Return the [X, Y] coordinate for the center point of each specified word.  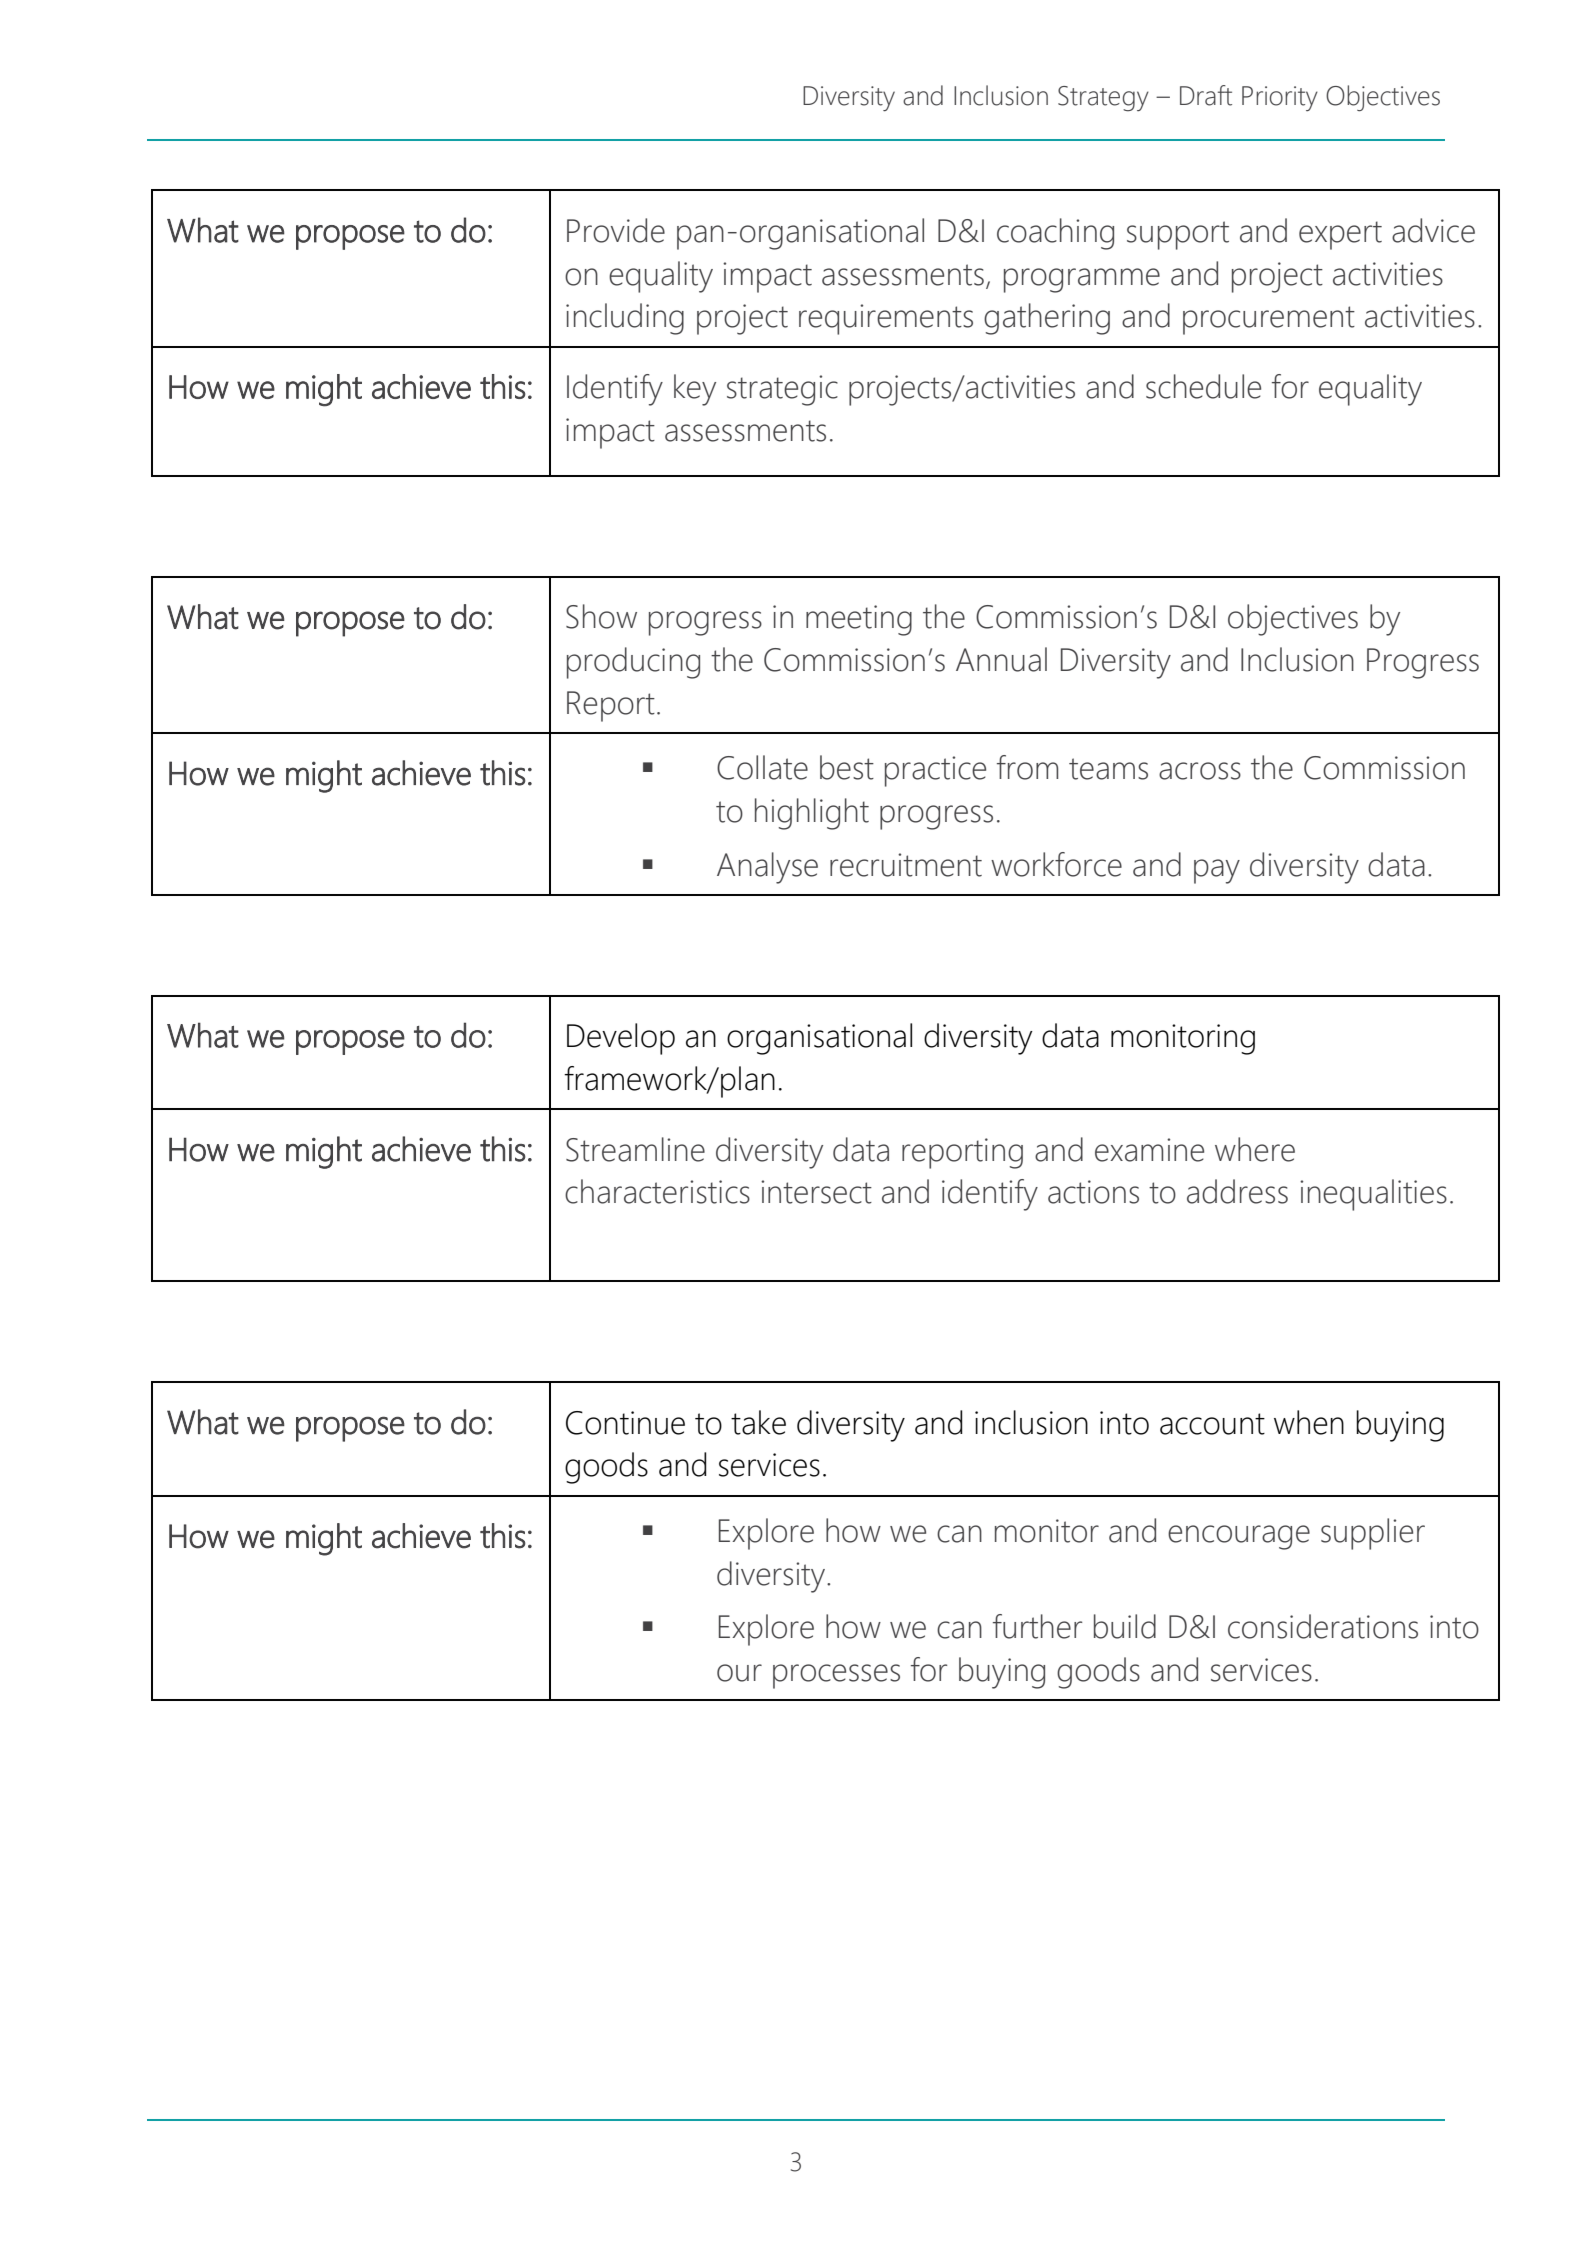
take [758, 1422]
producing [633, 663]
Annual [1001, 659]
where [1255, 1149]
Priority [1280, 98]
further [1037, 1626]
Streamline [635, 1149]
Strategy [1103, 99]
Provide [616, 230]
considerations [1323, 1626]
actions [1093, 1192]
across [1200, 771]
